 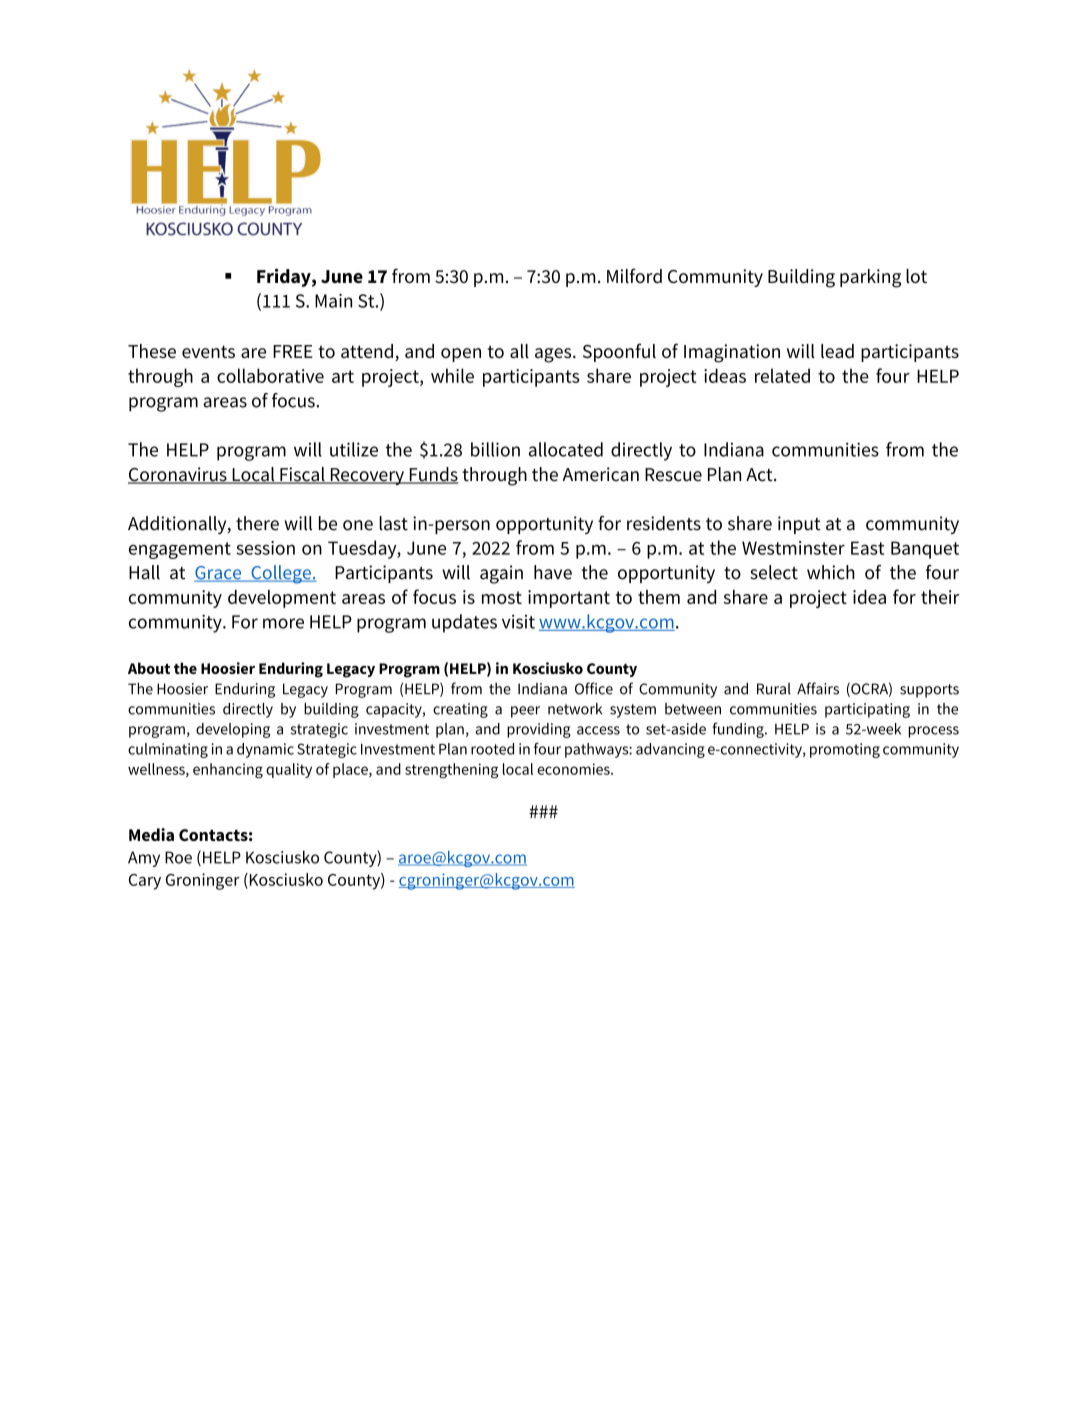 What do you see at coordinates (634, 275) in the image?
I see `Milford` at bounding box center [634, 275].
